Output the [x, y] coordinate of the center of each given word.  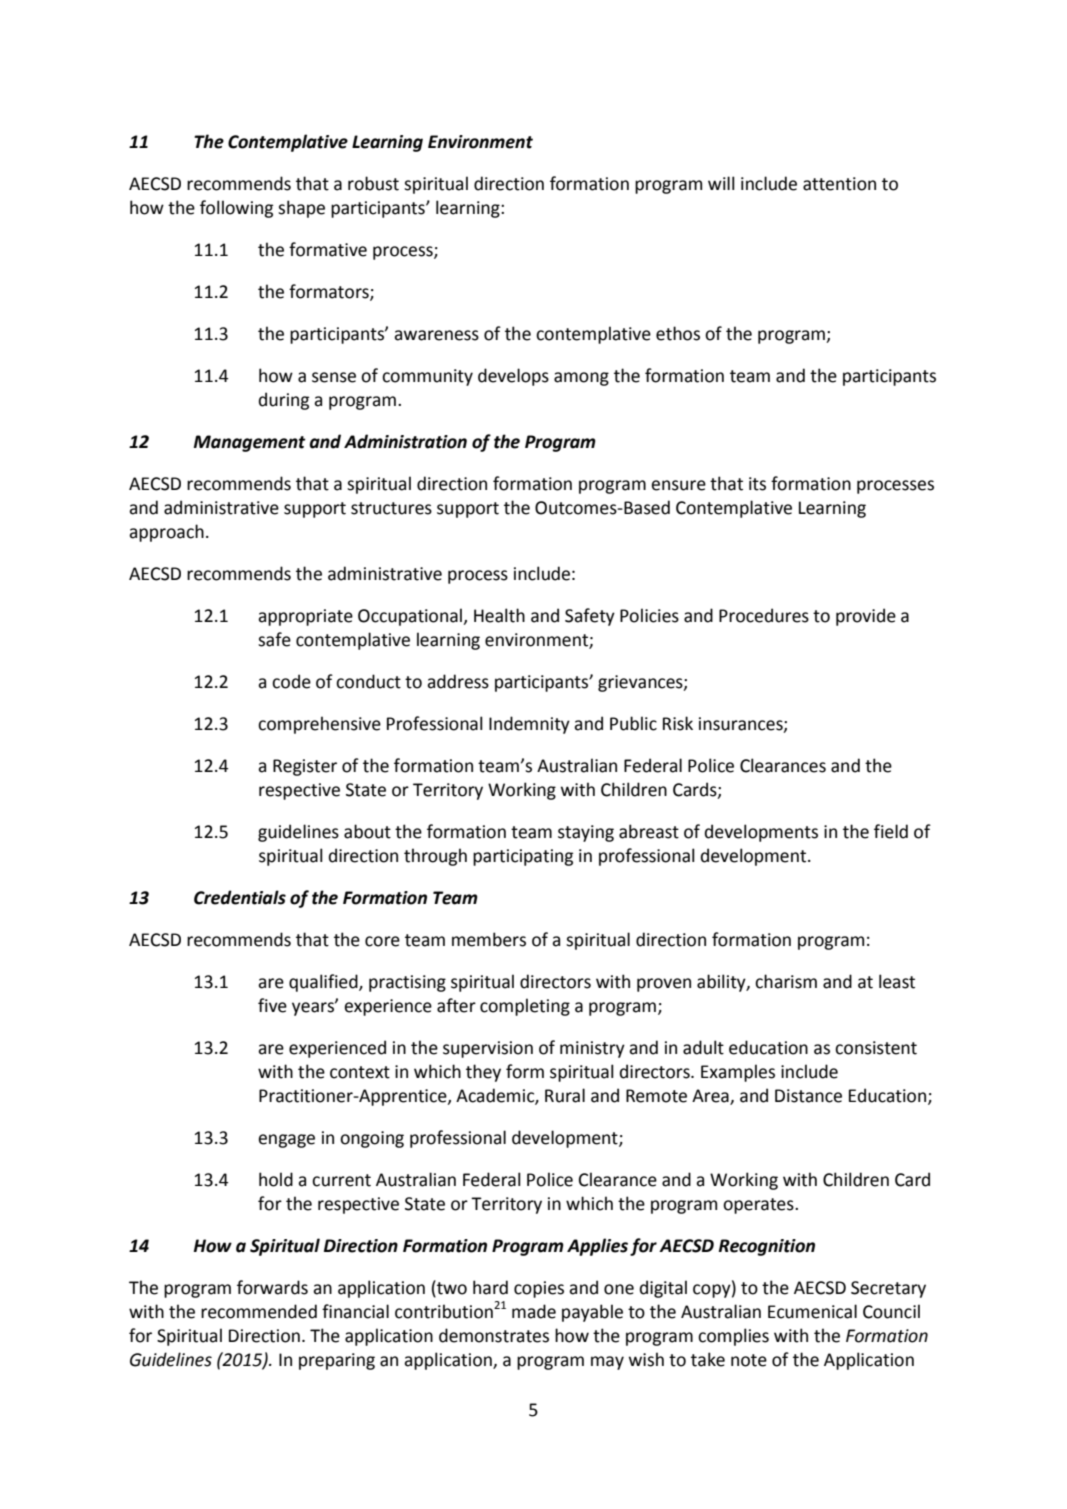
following [236, 209]
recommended [259, 1311]
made [534, 1311]
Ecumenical [812, 1311]
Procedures [764, 615]
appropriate [305, 617]
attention [839, 184]
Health [499, 615]
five [272, 1005]
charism [786, 981]
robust [373, 183]
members [489, 939]
